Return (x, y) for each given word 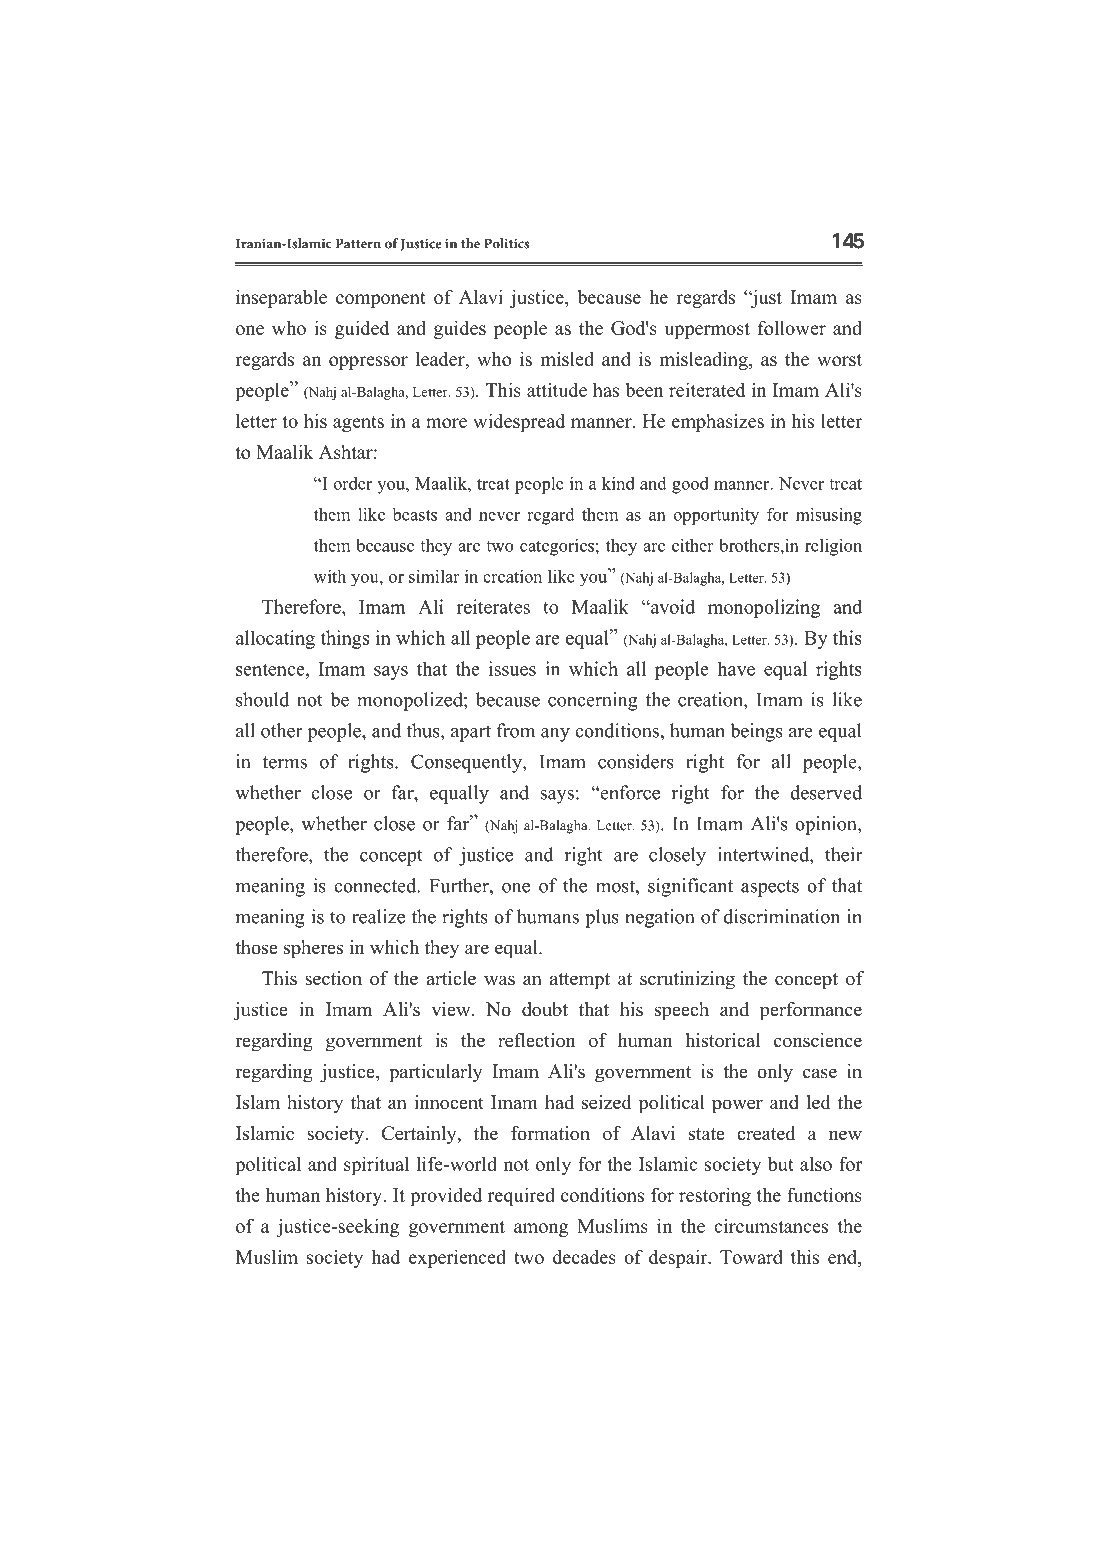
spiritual (376, 1165)
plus (602, 918)
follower (792, 327)
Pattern (358, 243)
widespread (519, 422)
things (345, 639)
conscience (818, 1040)
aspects (770, 888)
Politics (507, 243)
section (333, 978)
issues (512, 668)
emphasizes (718, 423)
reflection (537, 1040)
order (352, 483)
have (736, 668)
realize (378, 916)
